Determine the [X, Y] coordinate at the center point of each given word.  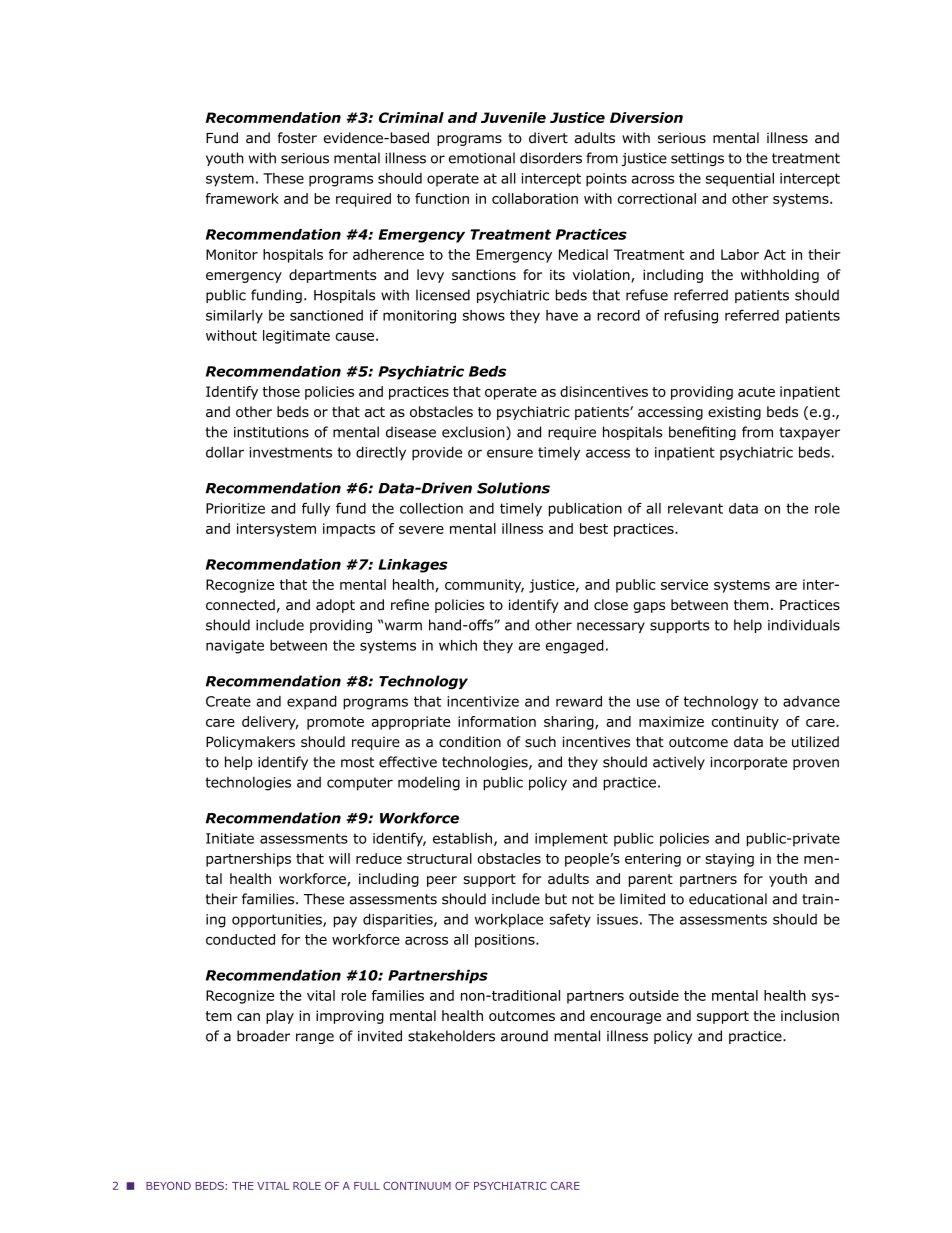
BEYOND [168, 1186]
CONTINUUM [417, 1186]
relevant [695, 508]
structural [439, 858]
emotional [482, 158]
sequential [740, 180]
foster [297, 138]
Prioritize [235, 508]
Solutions [513, 488]
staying [729, 860]
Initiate [230, 838]
